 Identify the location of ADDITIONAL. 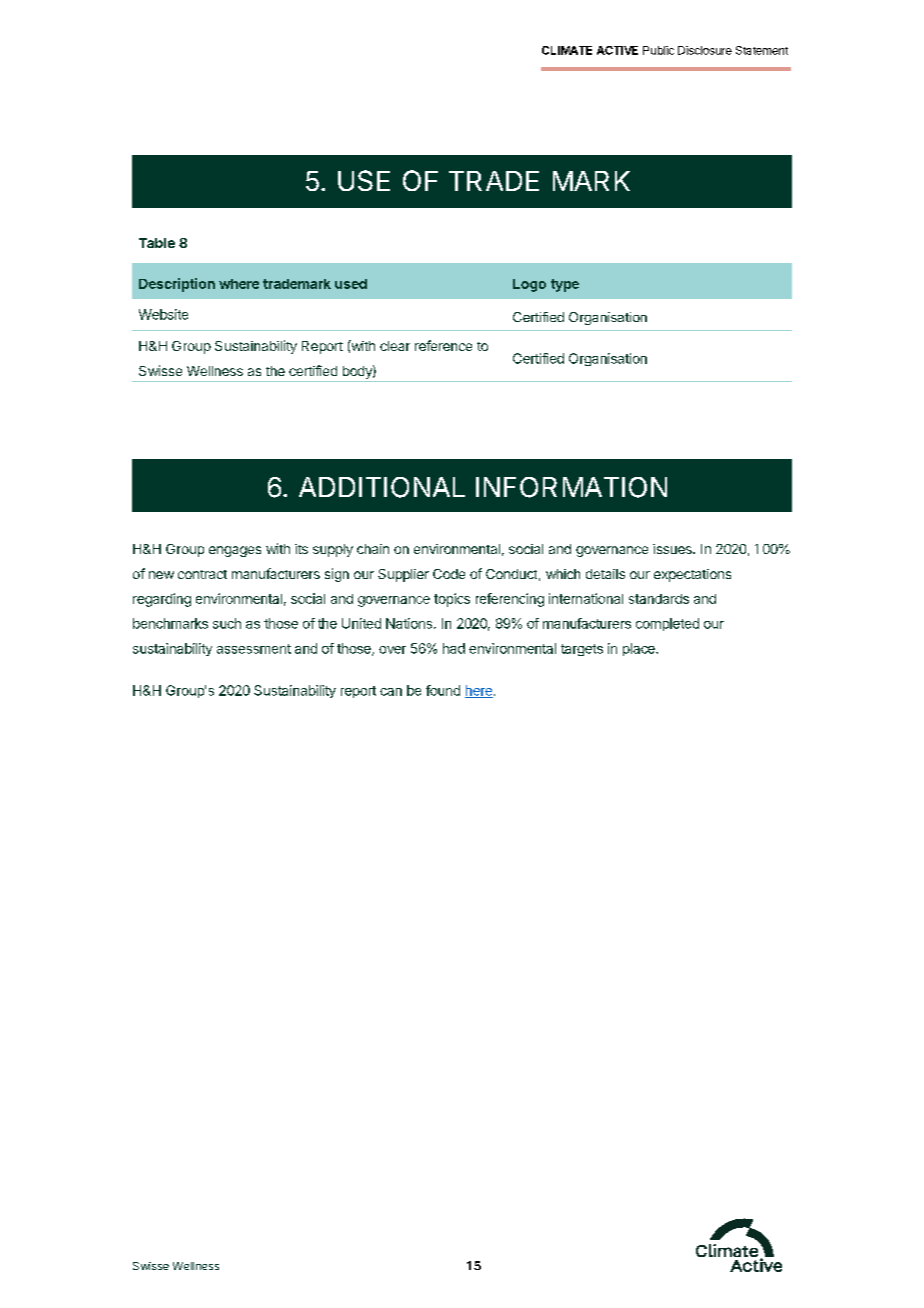
(382, 487).
